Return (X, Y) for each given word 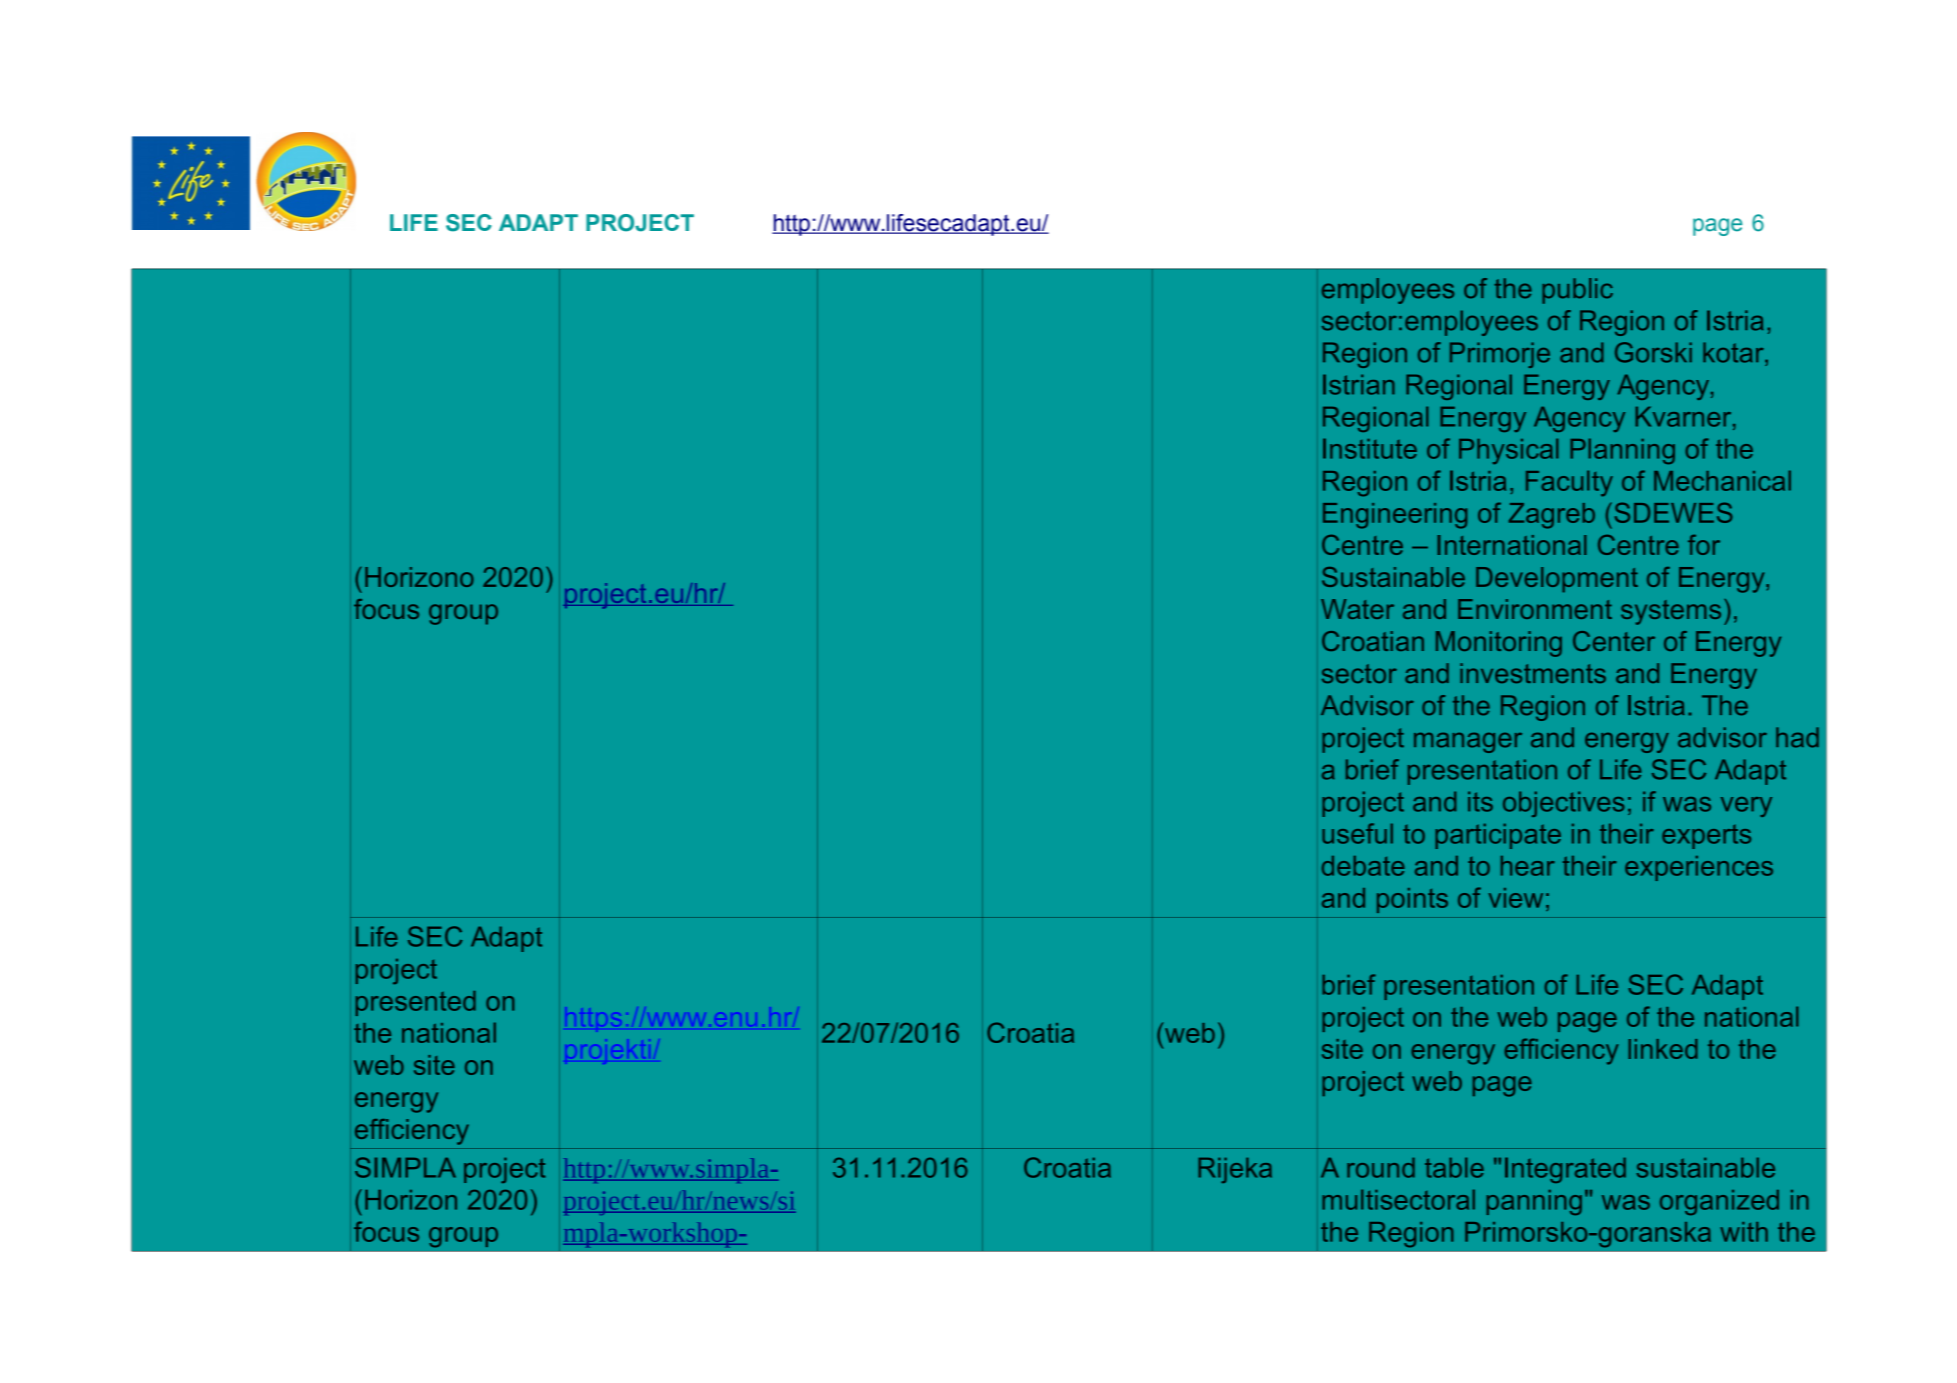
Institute (1370, 448)
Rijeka (1235, 1170)
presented (416, 1003)
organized (1719, 1202)
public (1577, 291)
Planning (1622, 451)
